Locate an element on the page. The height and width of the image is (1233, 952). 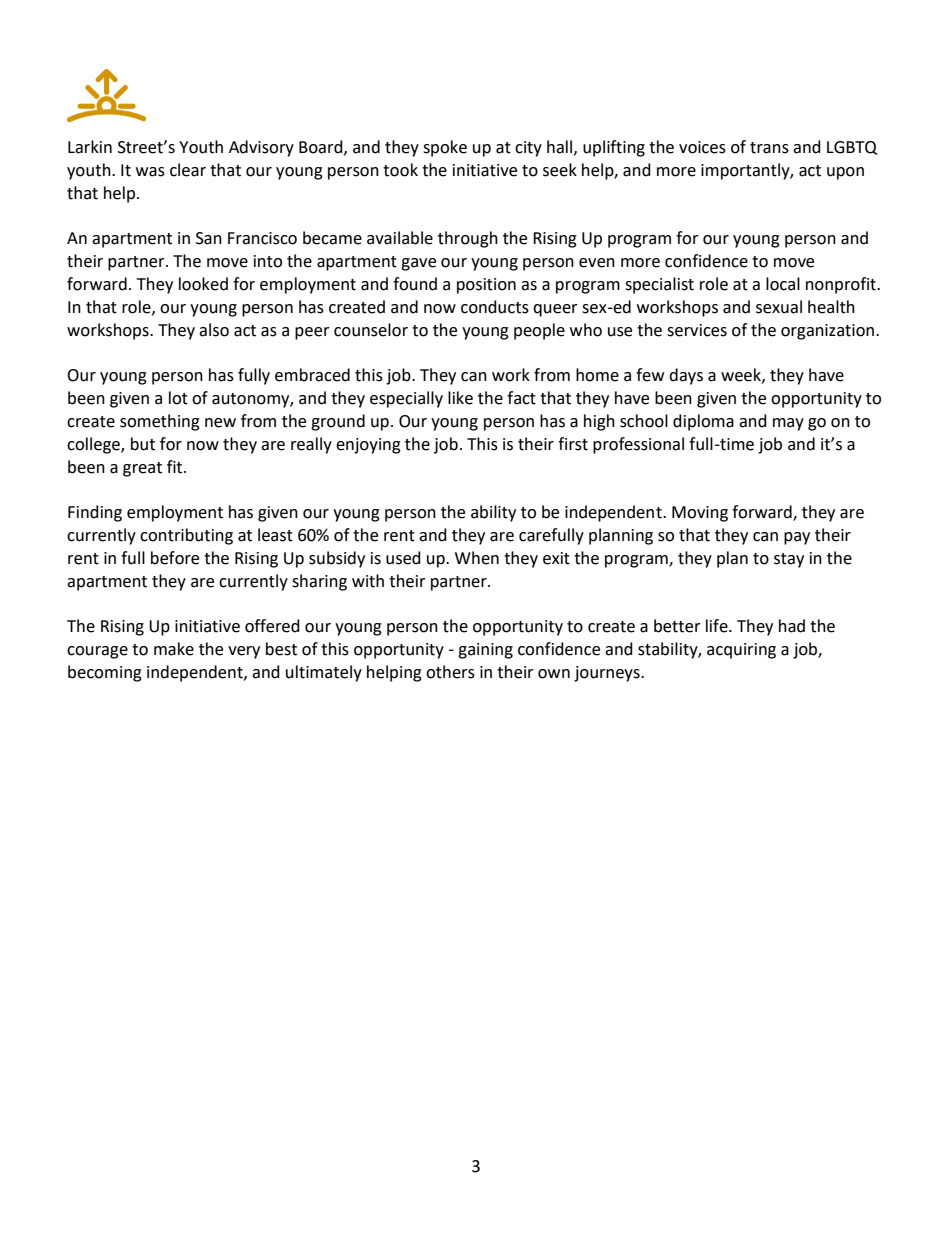
spoke is located at coordinates (445, 148).
